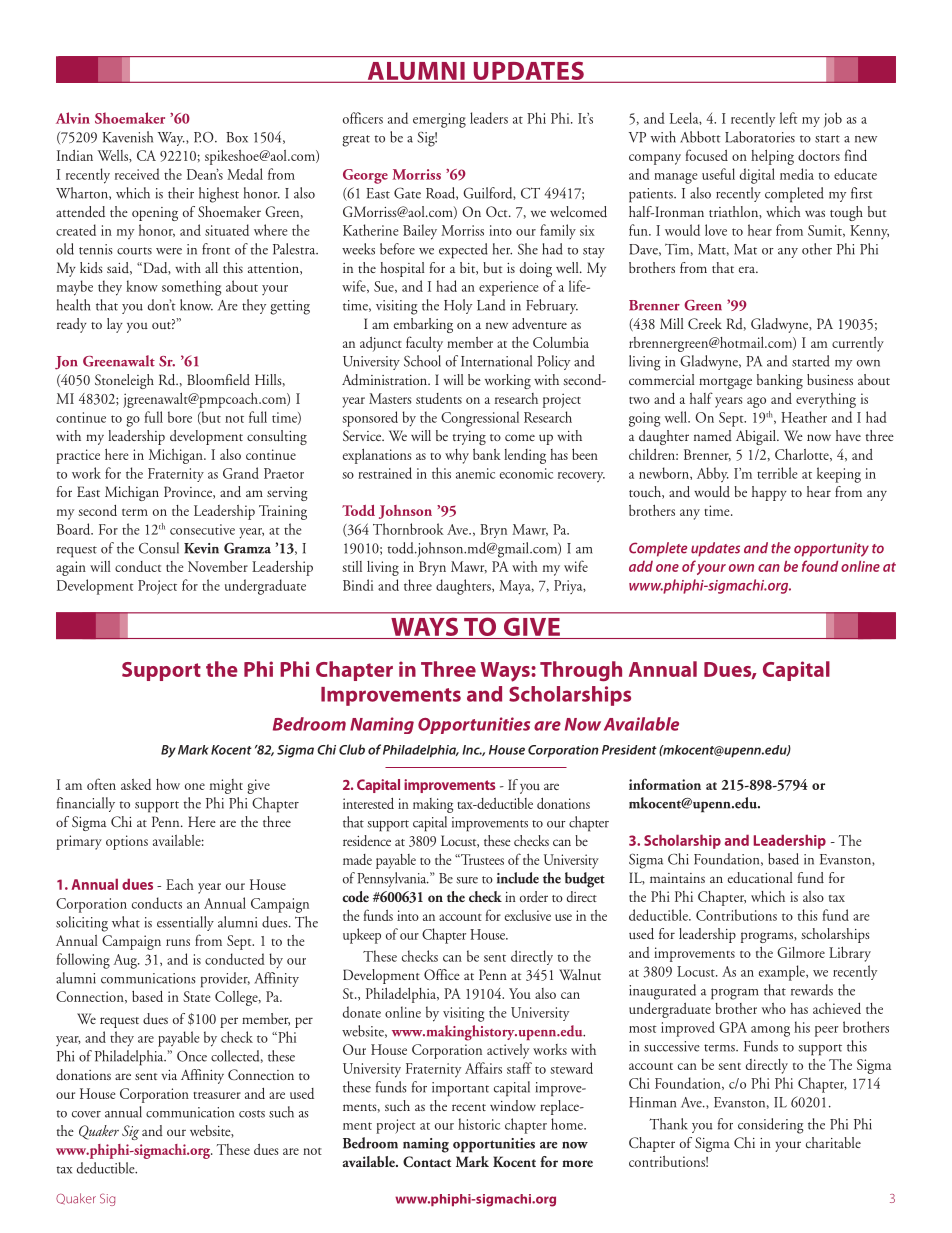 The width and height of the screenshot is (952, 1233). What do you see at coordinates (831, 549) in the screenshot?
I see `opportunity` at bounding box center [831, 549].
